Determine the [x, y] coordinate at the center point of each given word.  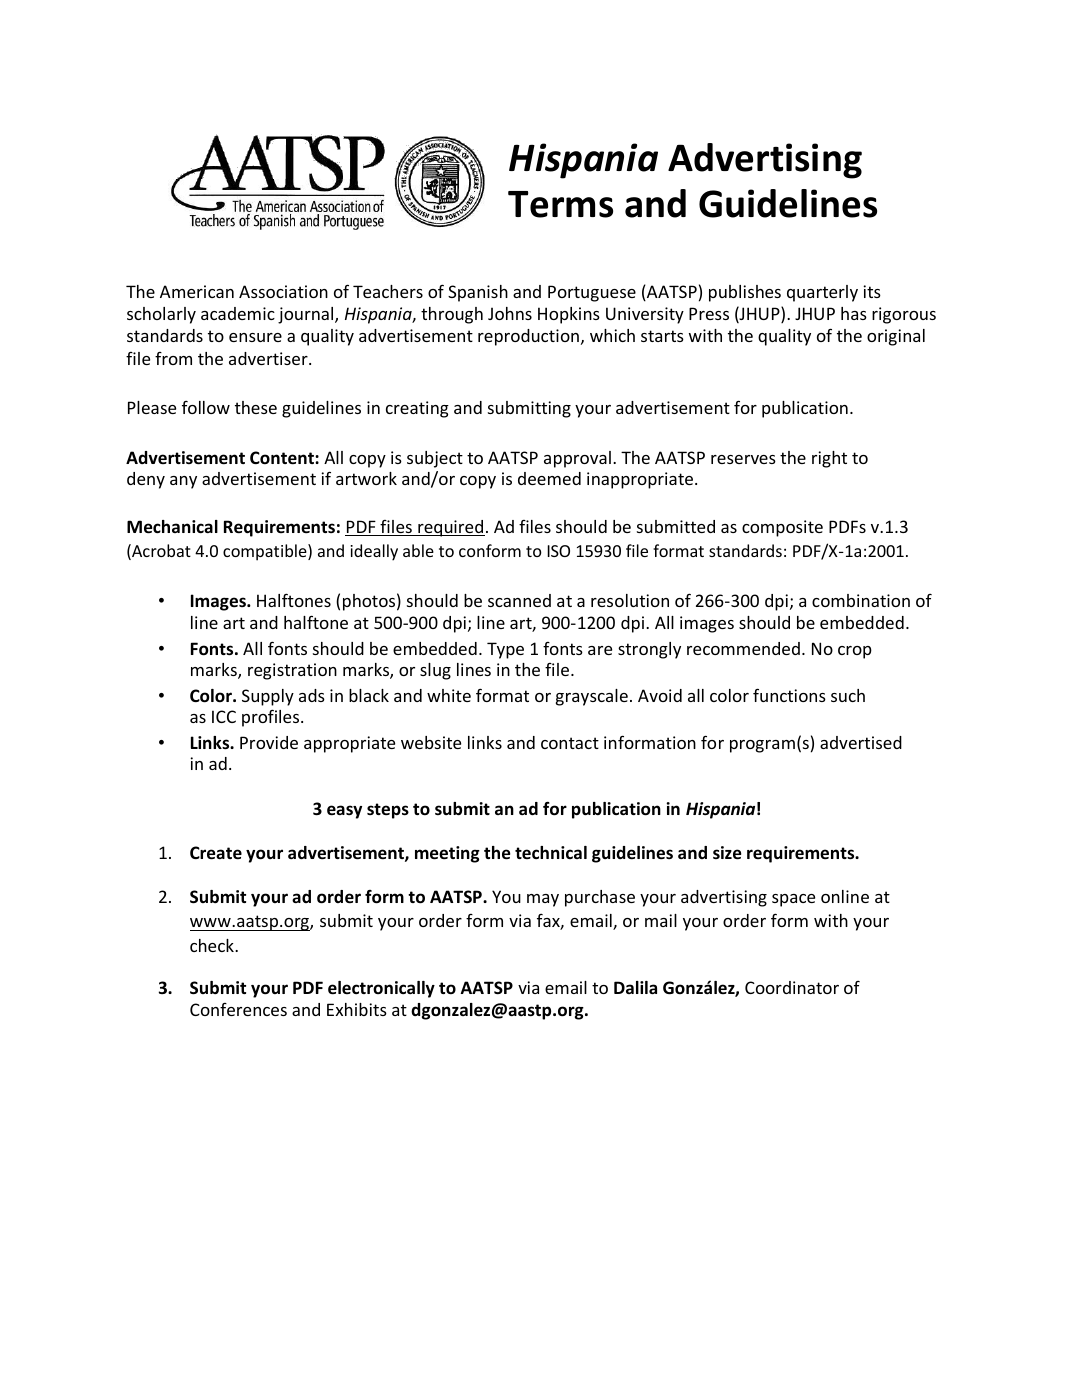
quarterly [822, 293]
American [197, 291]
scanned [519, 600]
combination [861, 600]
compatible [266, 552]
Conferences [238, 1009]
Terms [560, 204]
